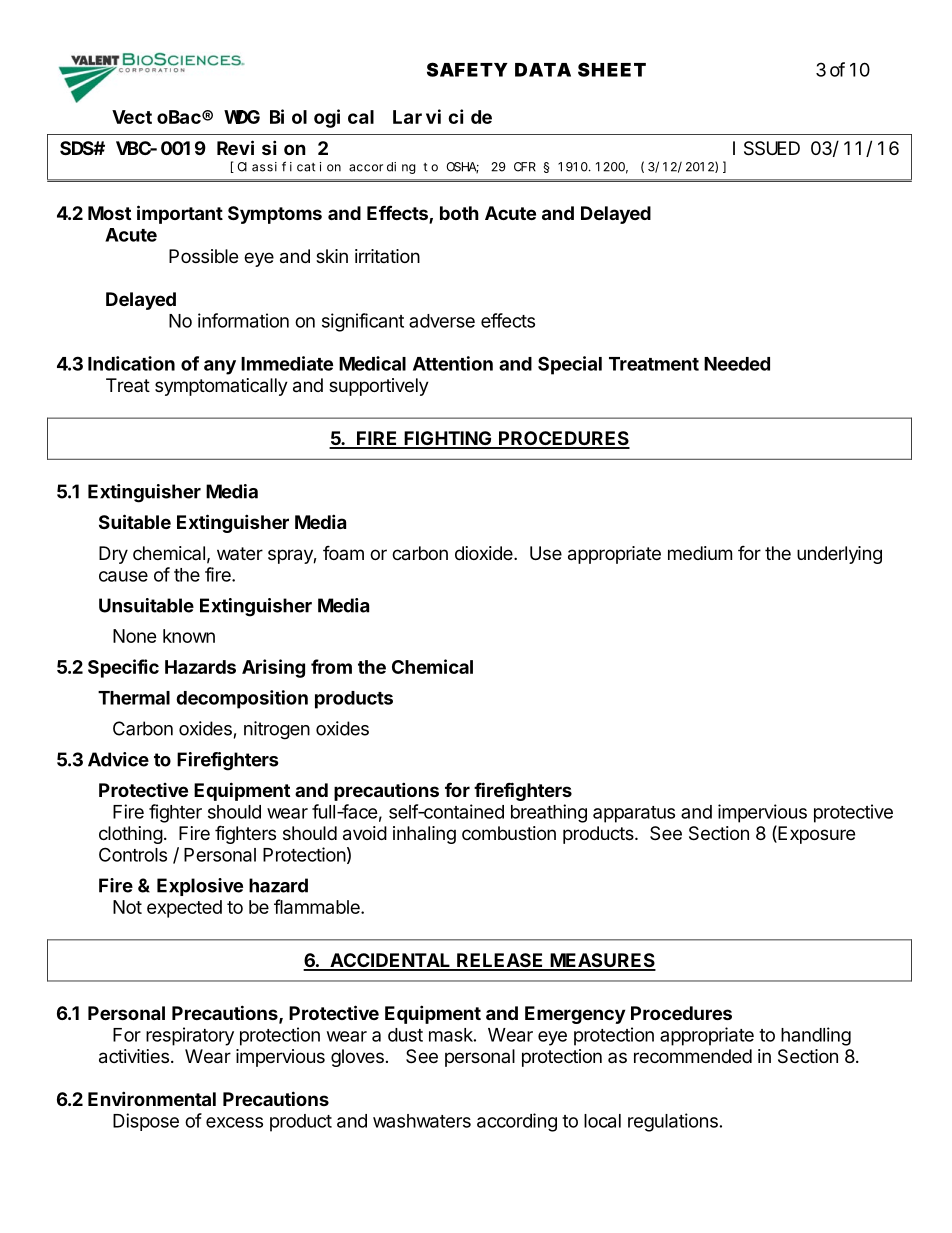 This screenshot has height=1233, width=952. What do you see at coordinates (700, 553) in the screenshot?
I see `medium` at bounding box center [700, 553].
